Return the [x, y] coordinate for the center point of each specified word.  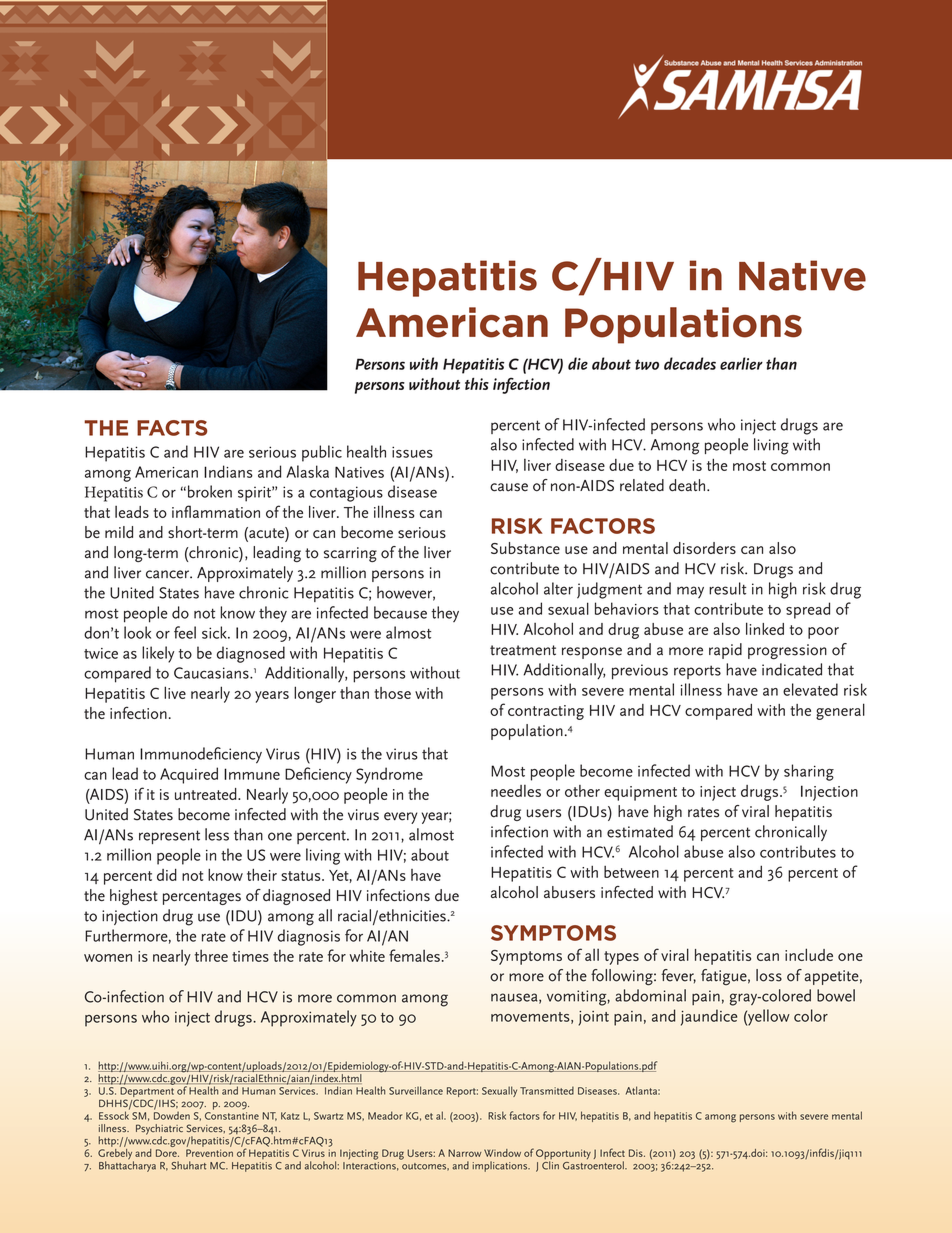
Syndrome [389, 775]
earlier [741, 363]
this [477, 384]
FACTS [172, 428]
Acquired [189, 775]
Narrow [465, 1153]
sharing [809, 772]
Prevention [209, 1153]
